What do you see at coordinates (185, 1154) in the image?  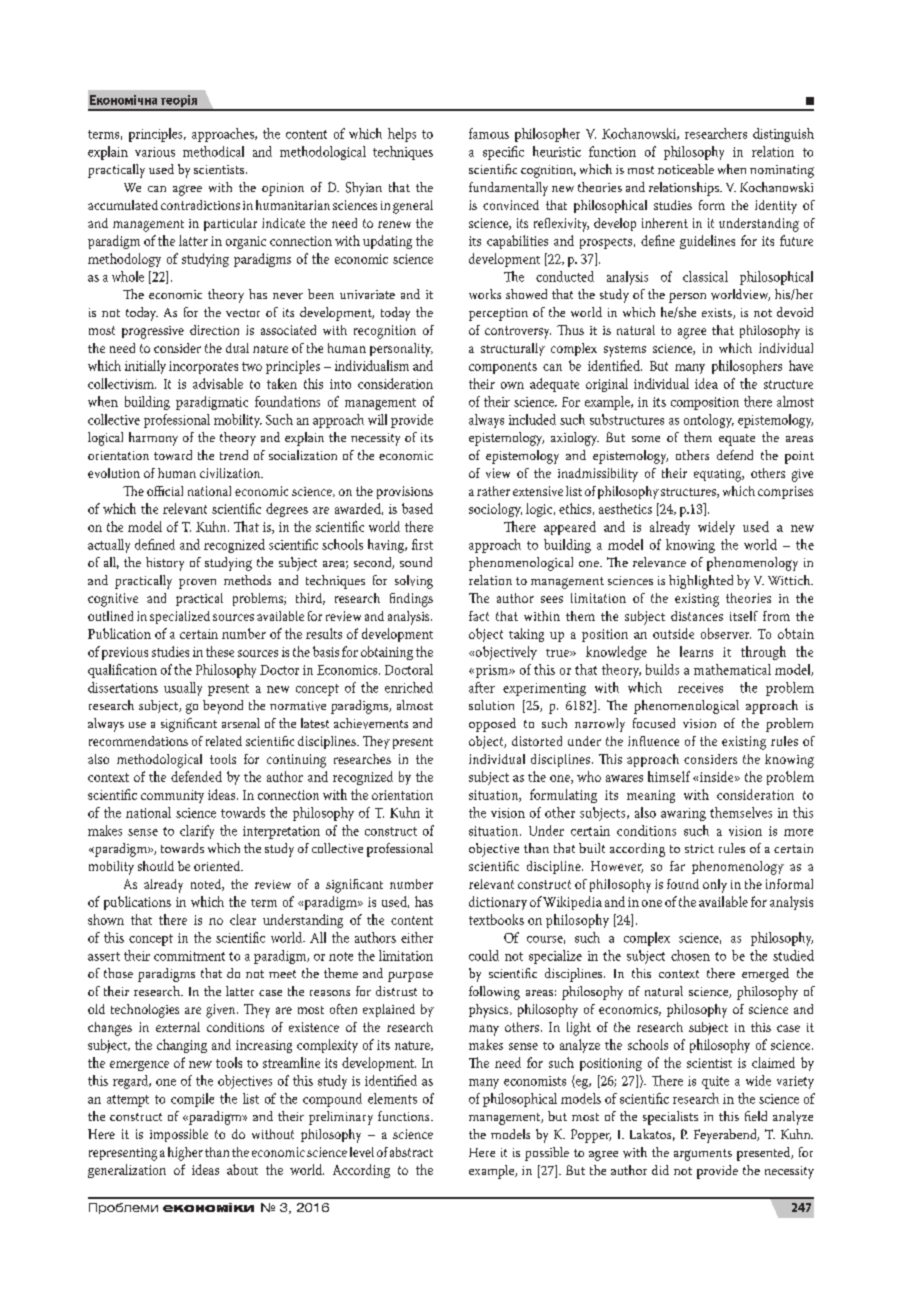 I see `higher` at bounding box center [185, 1154].
